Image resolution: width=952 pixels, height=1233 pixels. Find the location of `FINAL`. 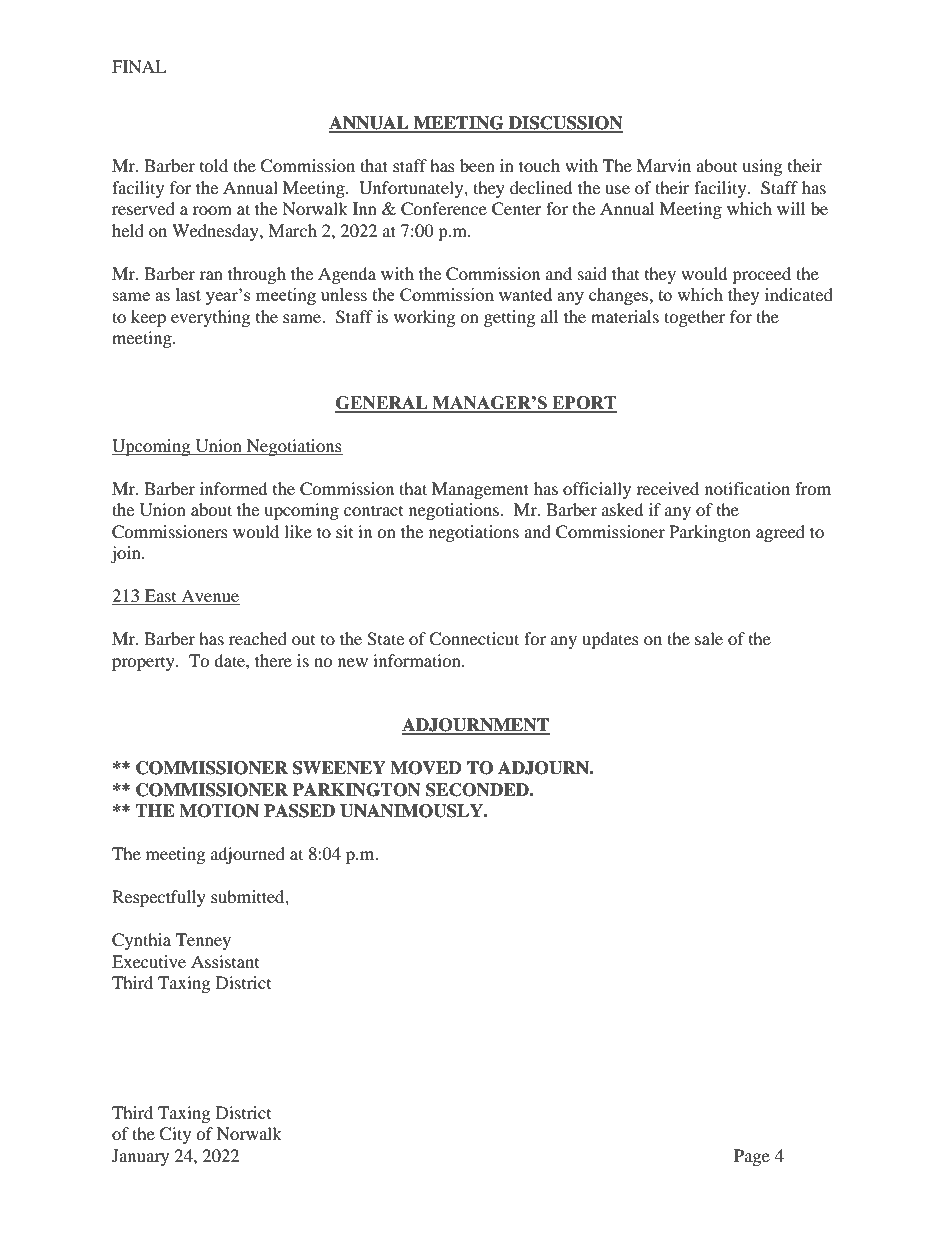

FINAL is located at coordinates (139, 66).
